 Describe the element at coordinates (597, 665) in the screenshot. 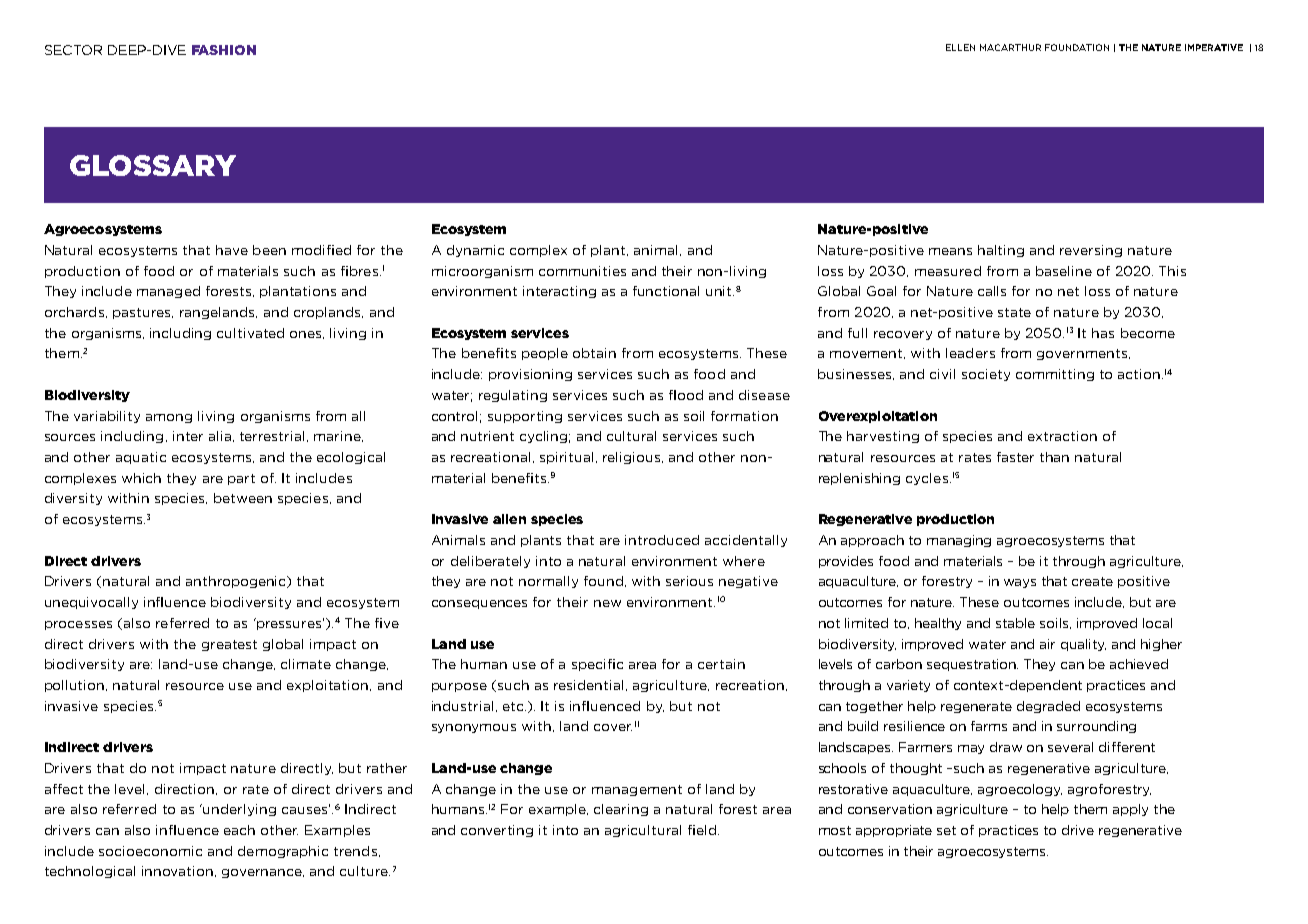

I see `specific` at that location.
